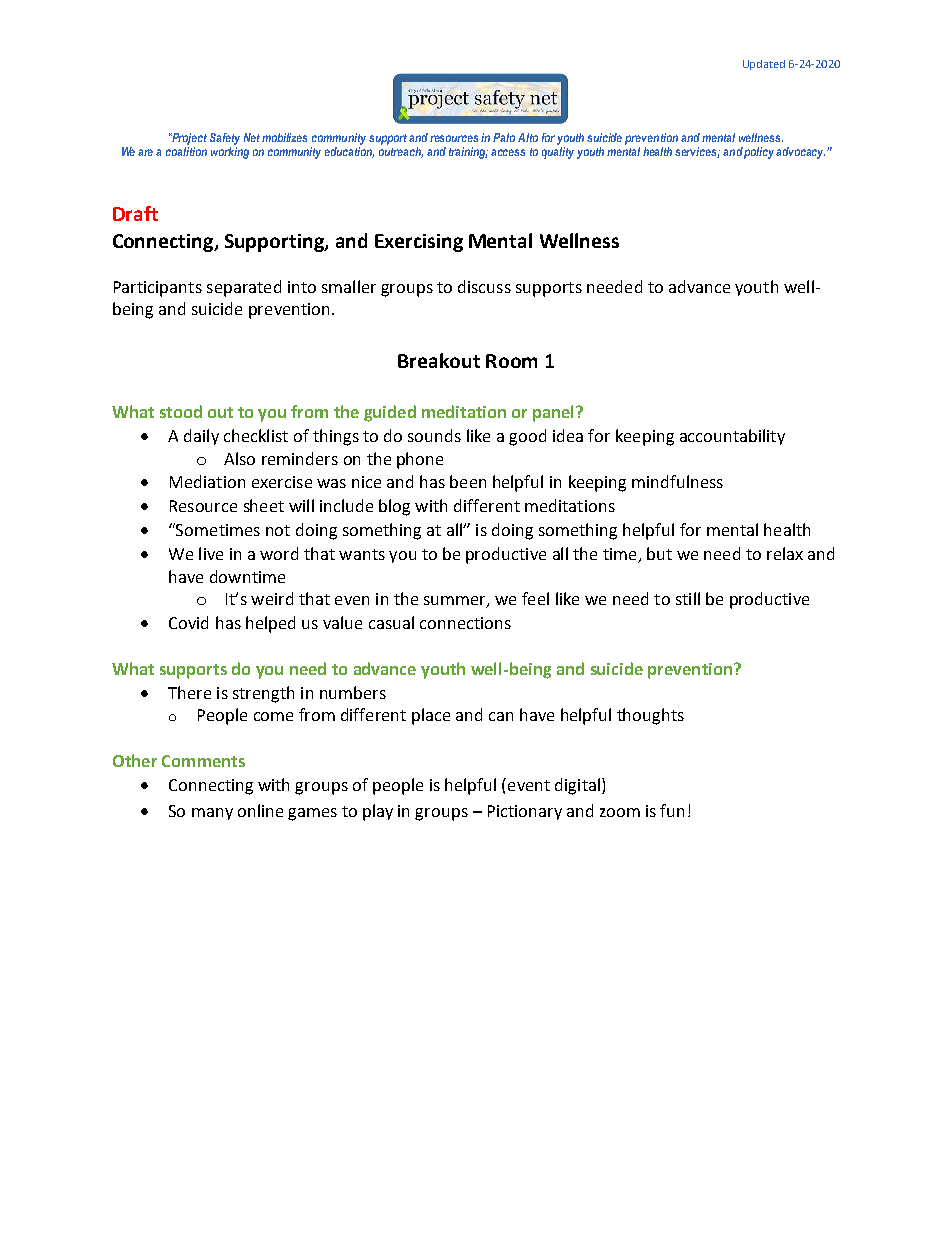  What do you see at coordinates (465, 623) in the page?
I see `connections` at bounding box center [465, 623].
